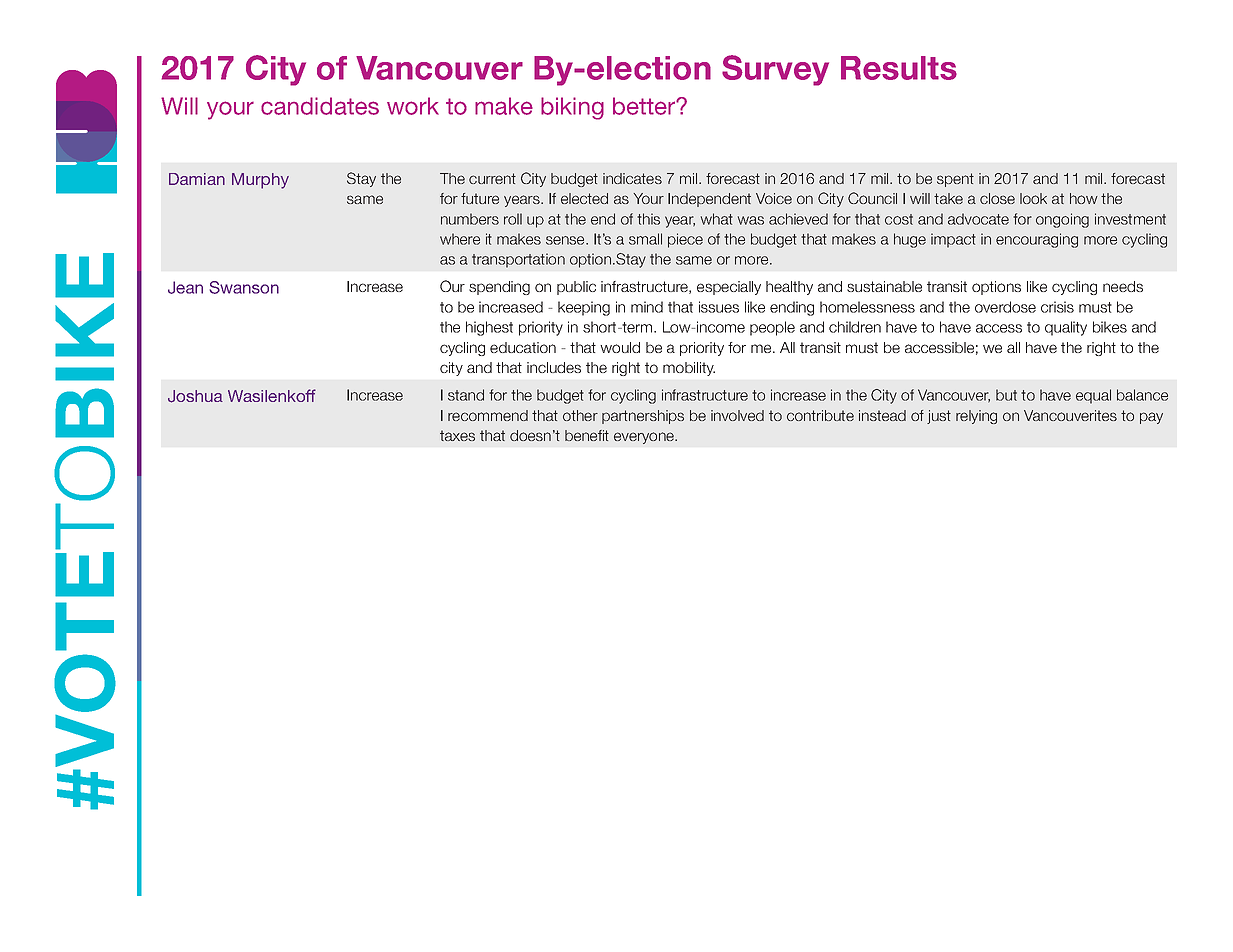 Image resolution: width=1233 pixels, height=952 pixels. I want to click on mobility, so click(689, 369).
